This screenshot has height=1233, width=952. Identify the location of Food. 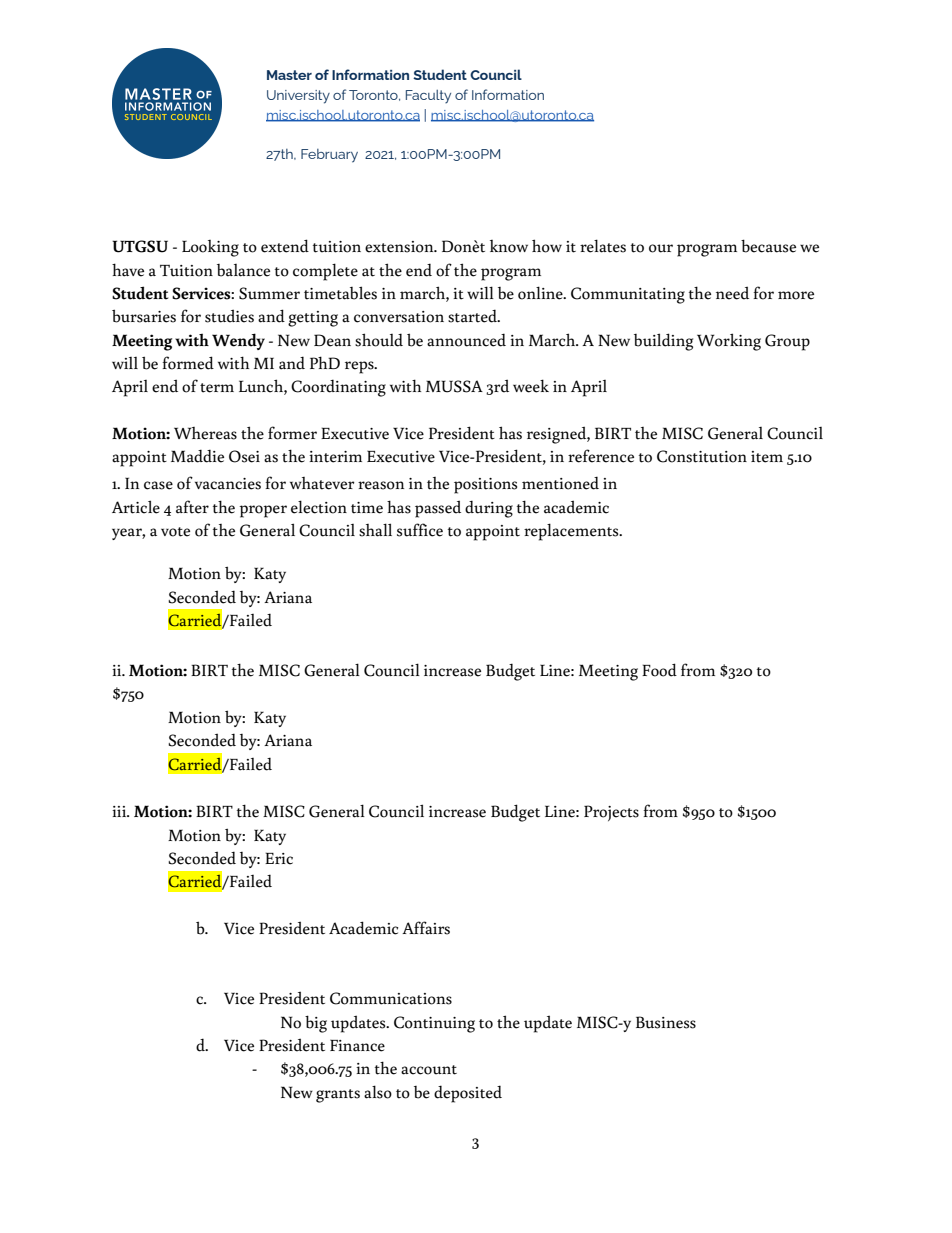
(659, 670).
